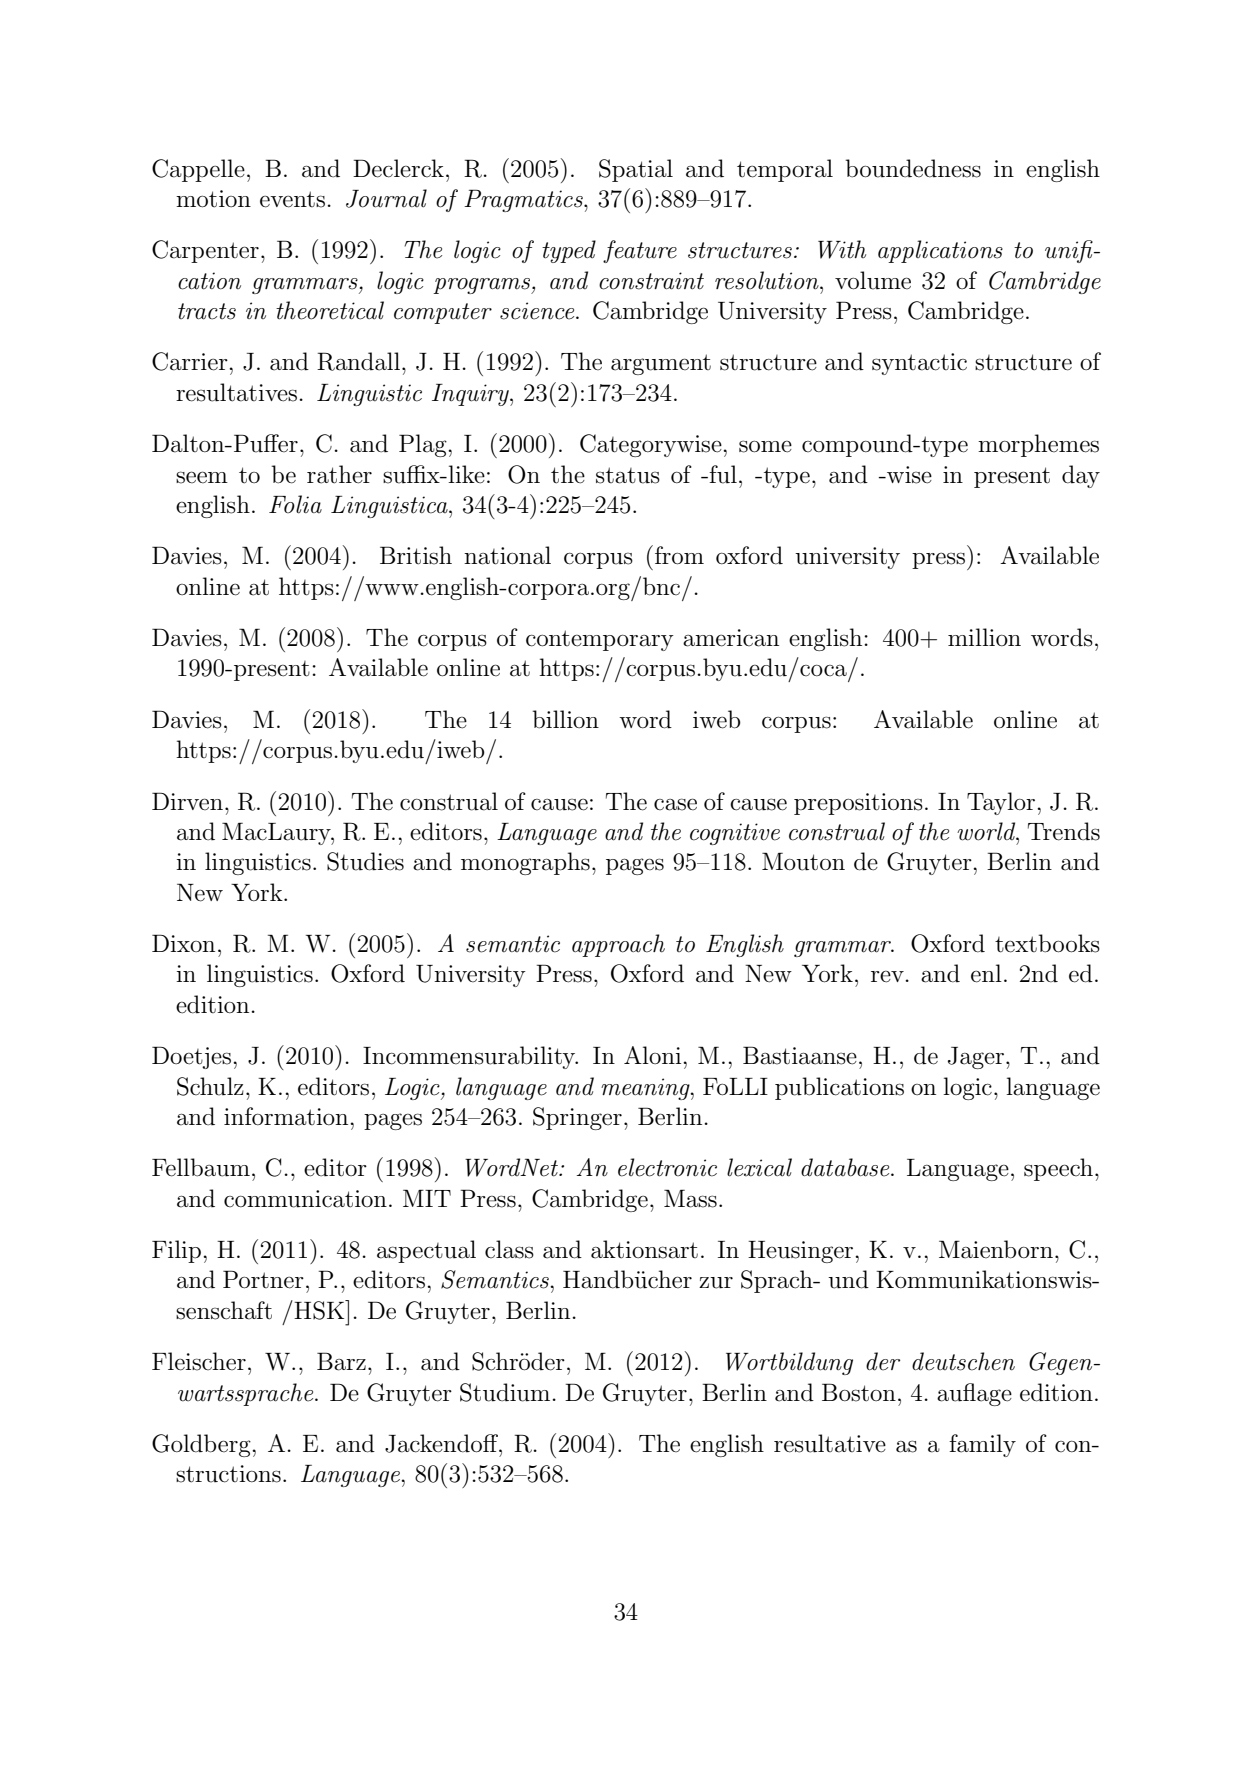  I want to click on contemporary, so click(600, 640).
